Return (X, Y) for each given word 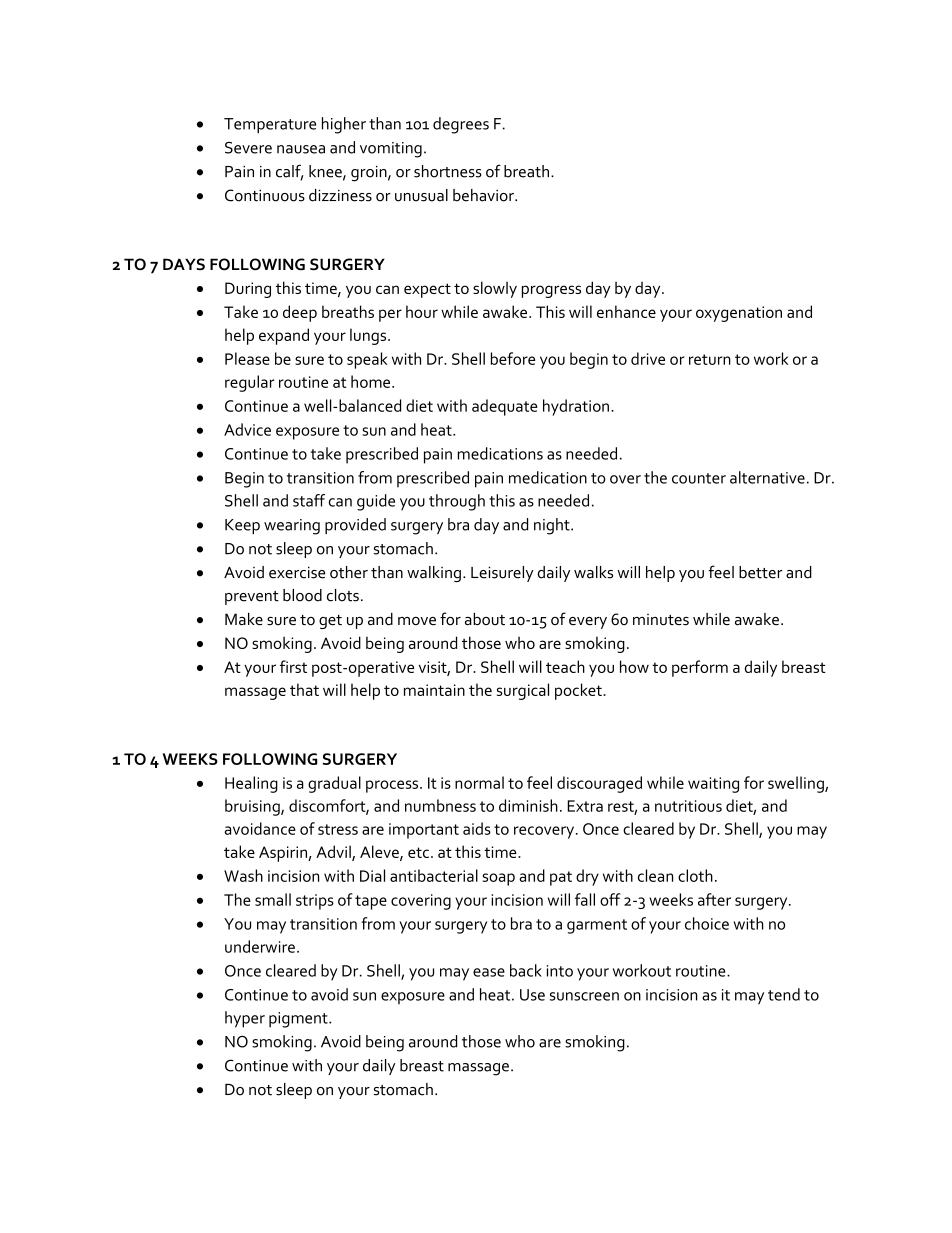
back (526, 970)
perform (700, 668)
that (304, 689)
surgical (523, 691)
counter (699, 478)
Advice (247, 429)
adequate (505, 407)
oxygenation (739, 314)
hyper (245, 1019)
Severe (248, 148)
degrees (461, 125)
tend (784, 994)
